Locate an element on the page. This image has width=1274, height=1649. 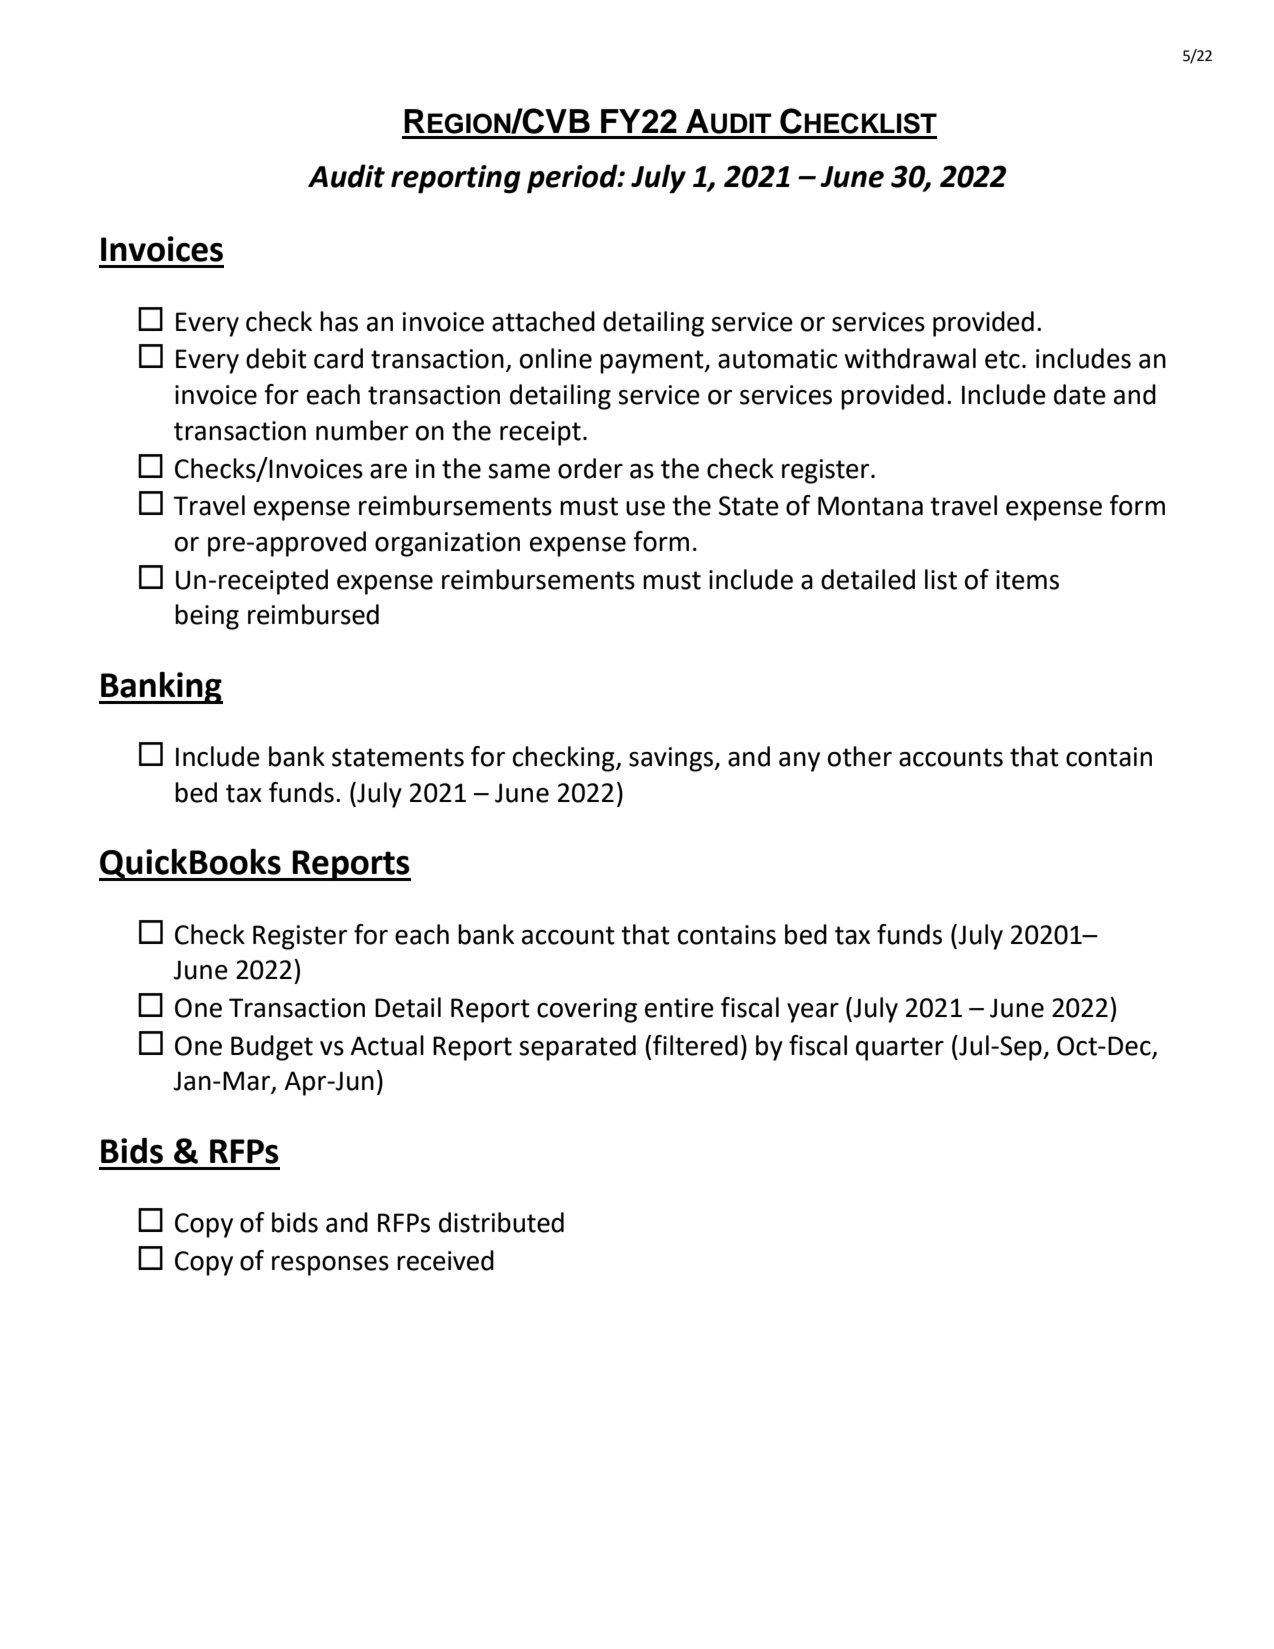
items is located at coordinates (1027, 580).
